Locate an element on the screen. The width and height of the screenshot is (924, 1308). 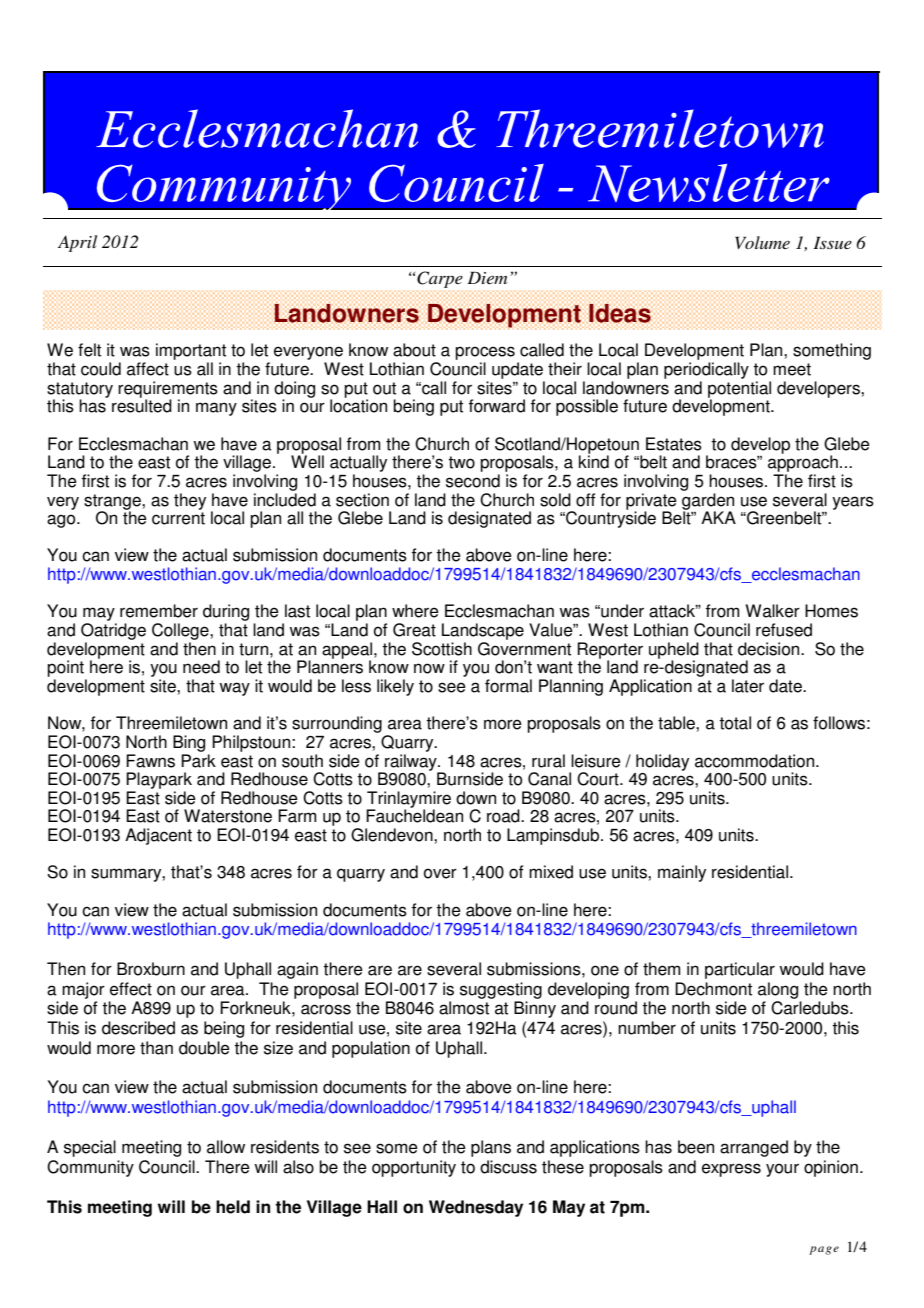
Walker is located at coordinates (773, 611).
